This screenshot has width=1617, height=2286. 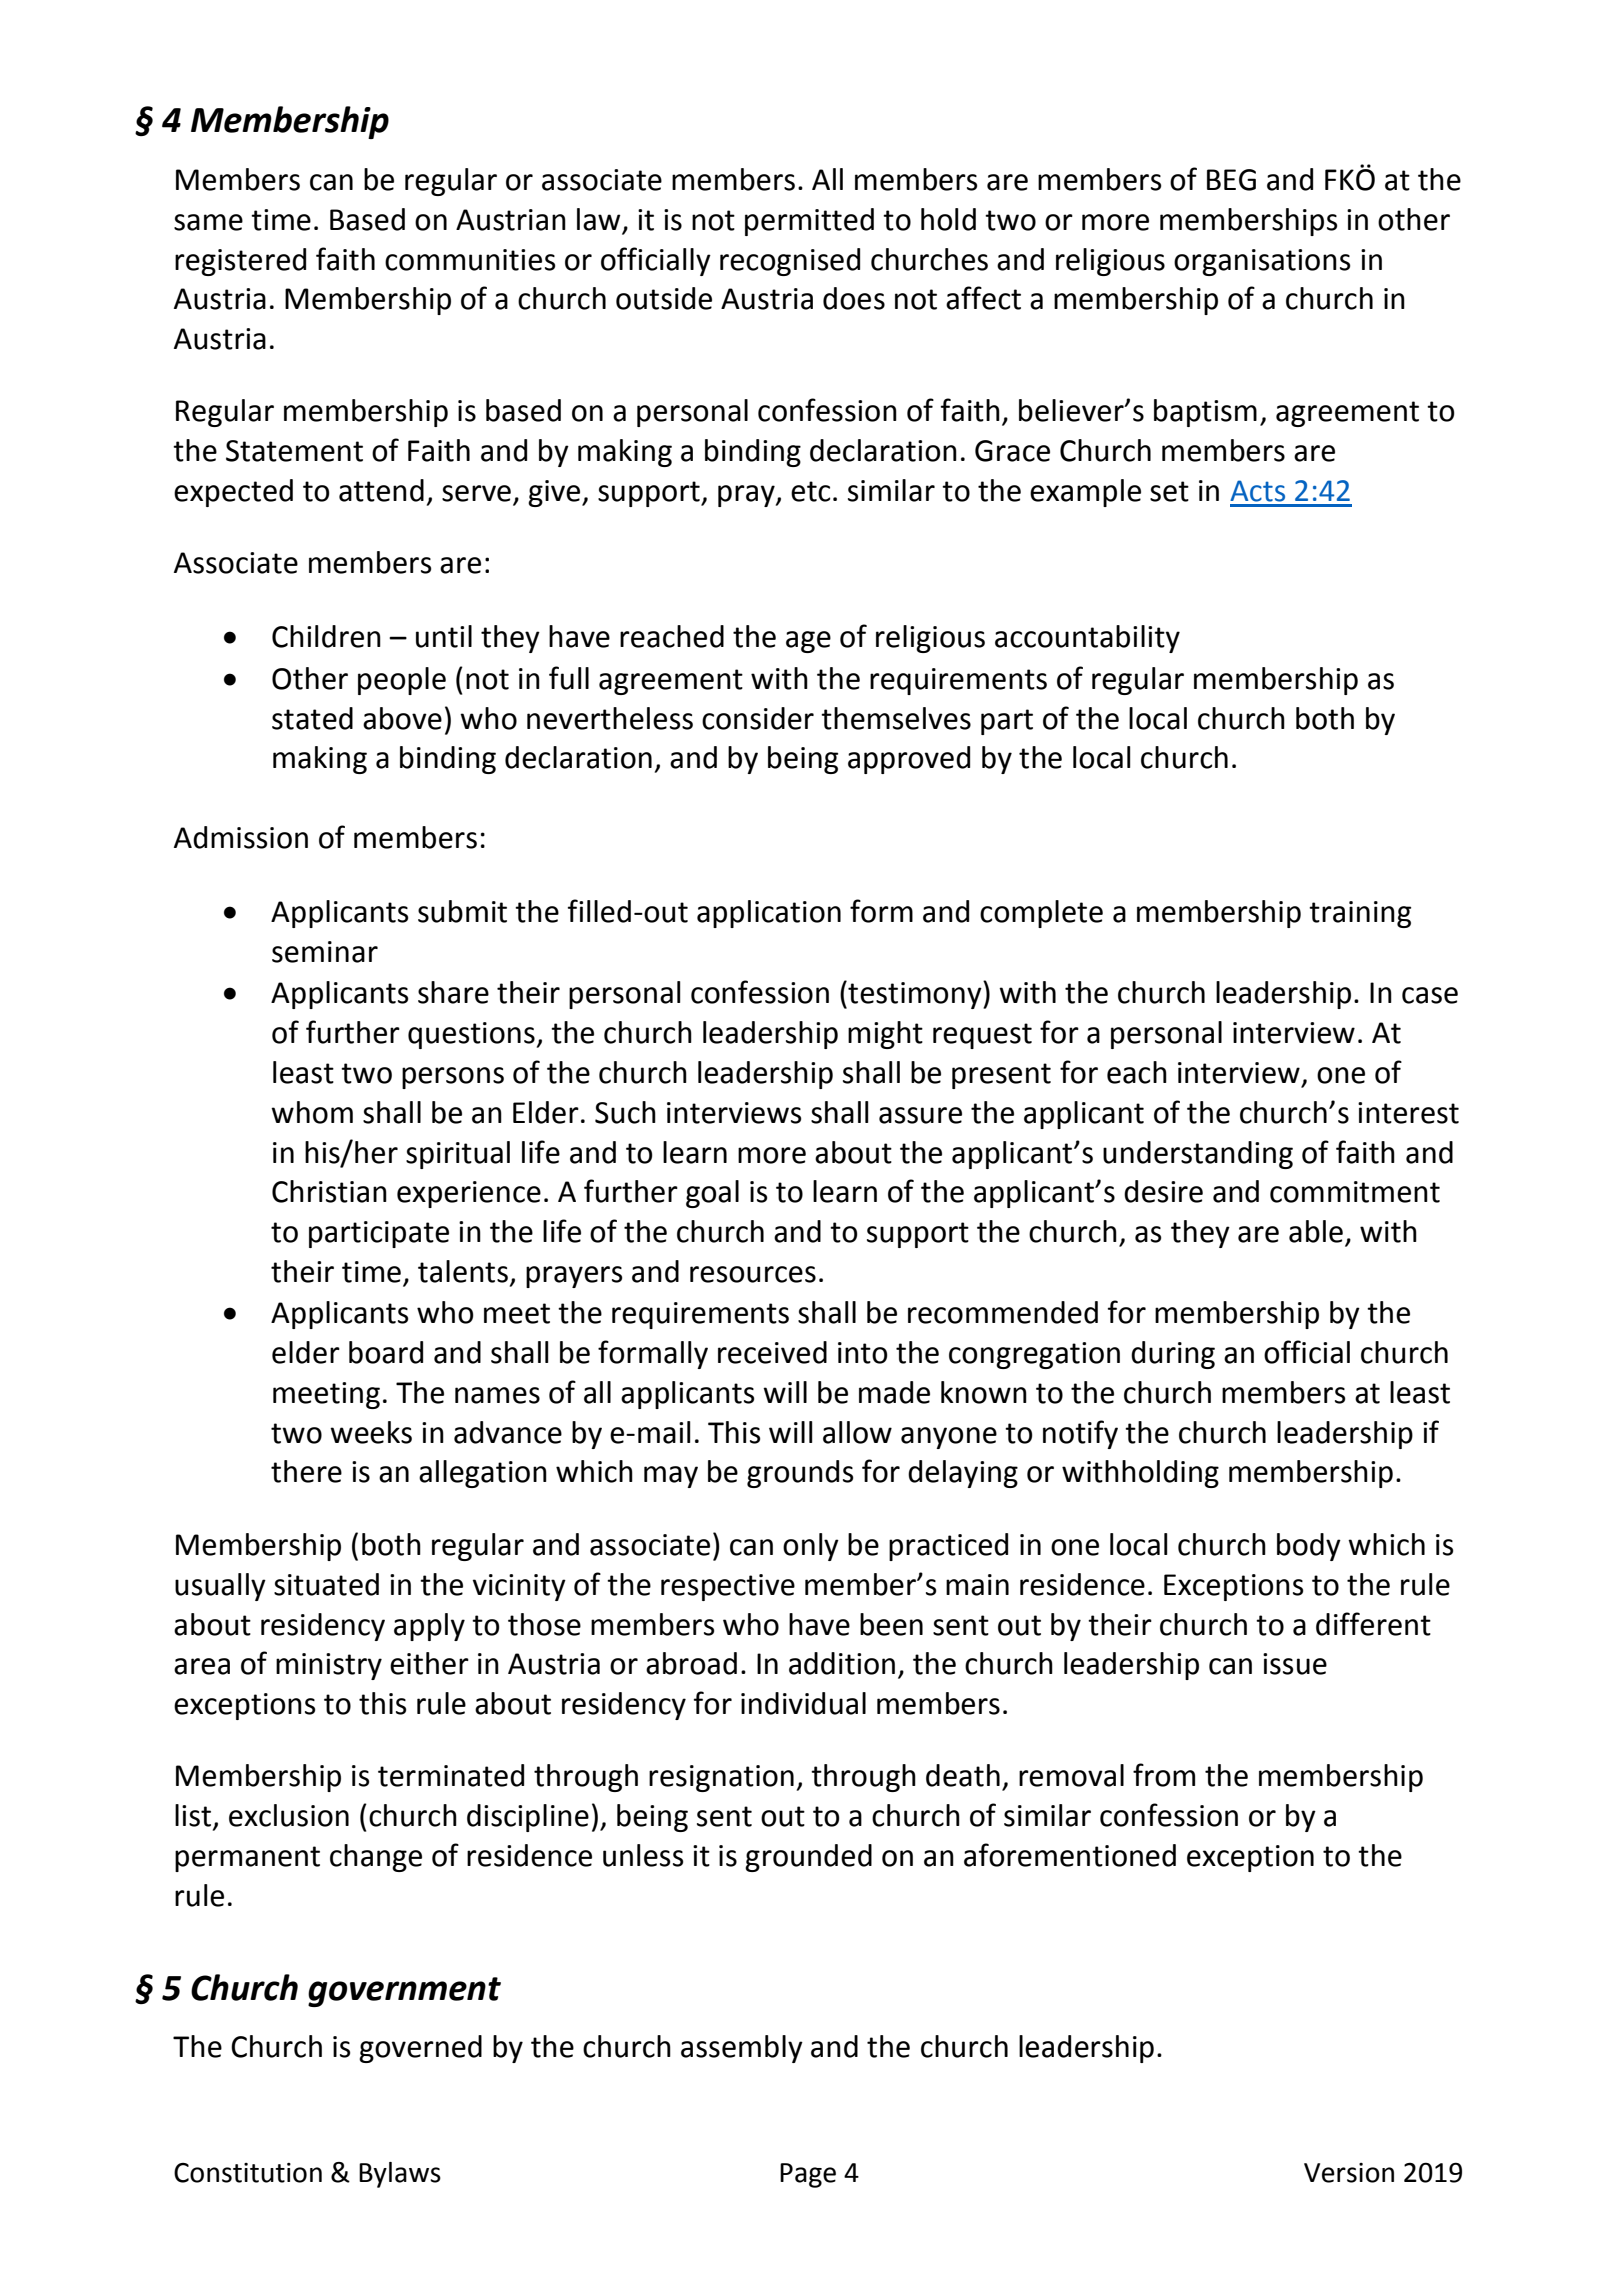 I want to click on able, so click(x=1316, y=1231).
